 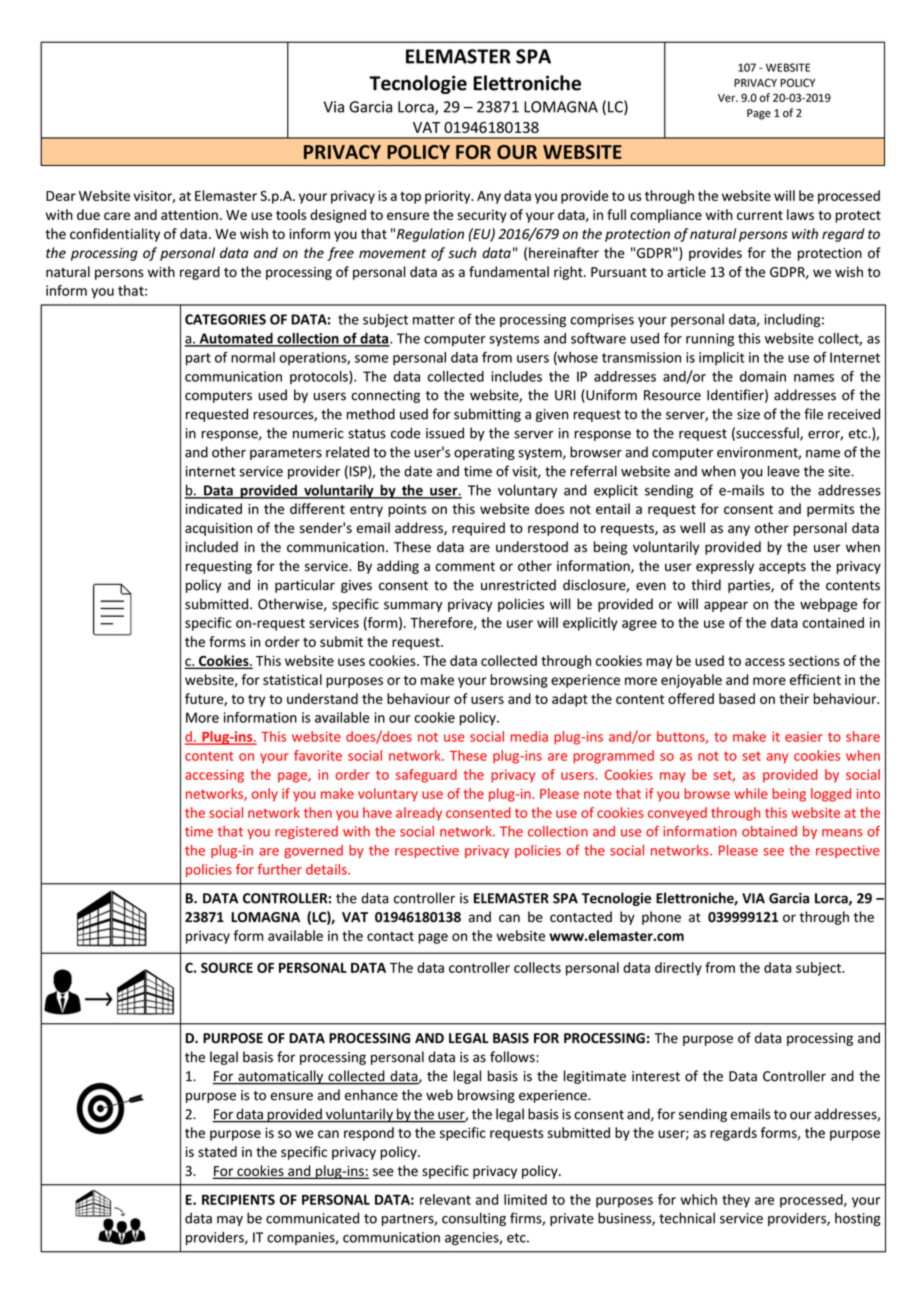 What do you see at coordinates (726, 606) in the screenshot?
I see `appear` at bounding box center [726, 606].
